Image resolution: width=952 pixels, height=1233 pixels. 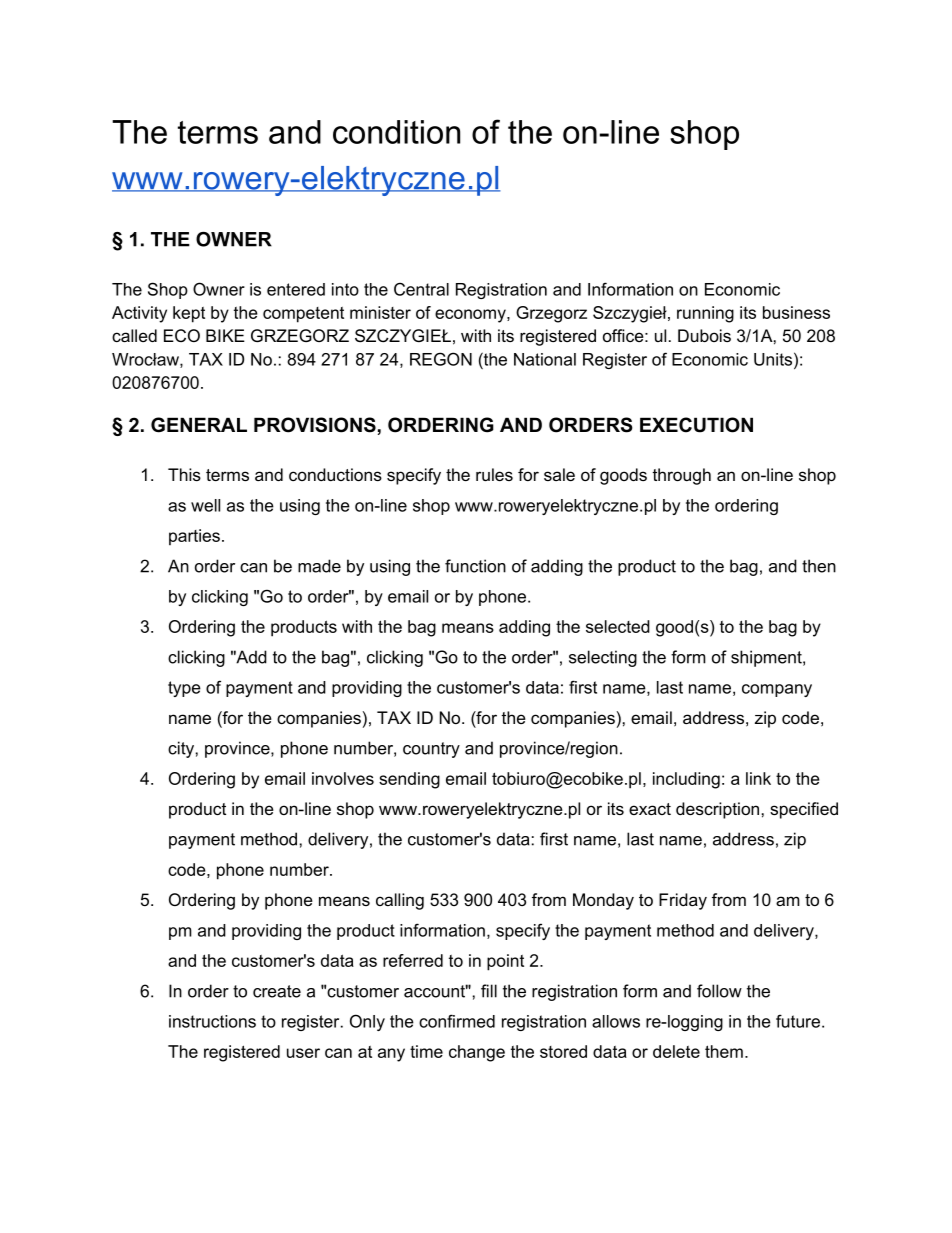 I want to click on parties, so click(x=194, y=537).
